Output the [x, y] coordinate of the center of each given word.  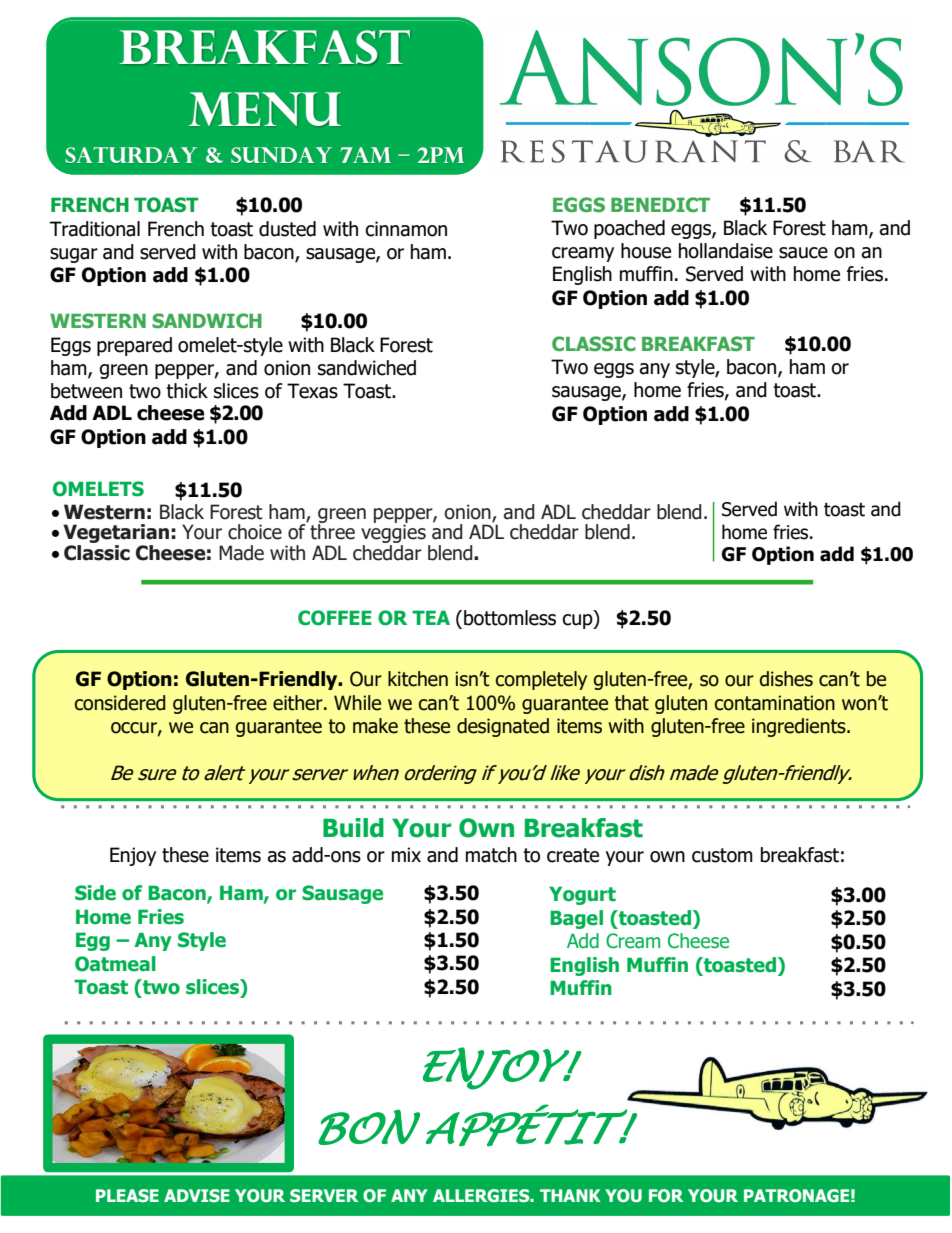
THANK [570, 1195]
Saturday [131, 155]
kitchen [418, 679]
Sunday [281, 155]
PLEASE [127, 1195]
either [299, 703]
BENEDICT [660, 204]
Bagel [576, 919]
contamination [775, 703]
